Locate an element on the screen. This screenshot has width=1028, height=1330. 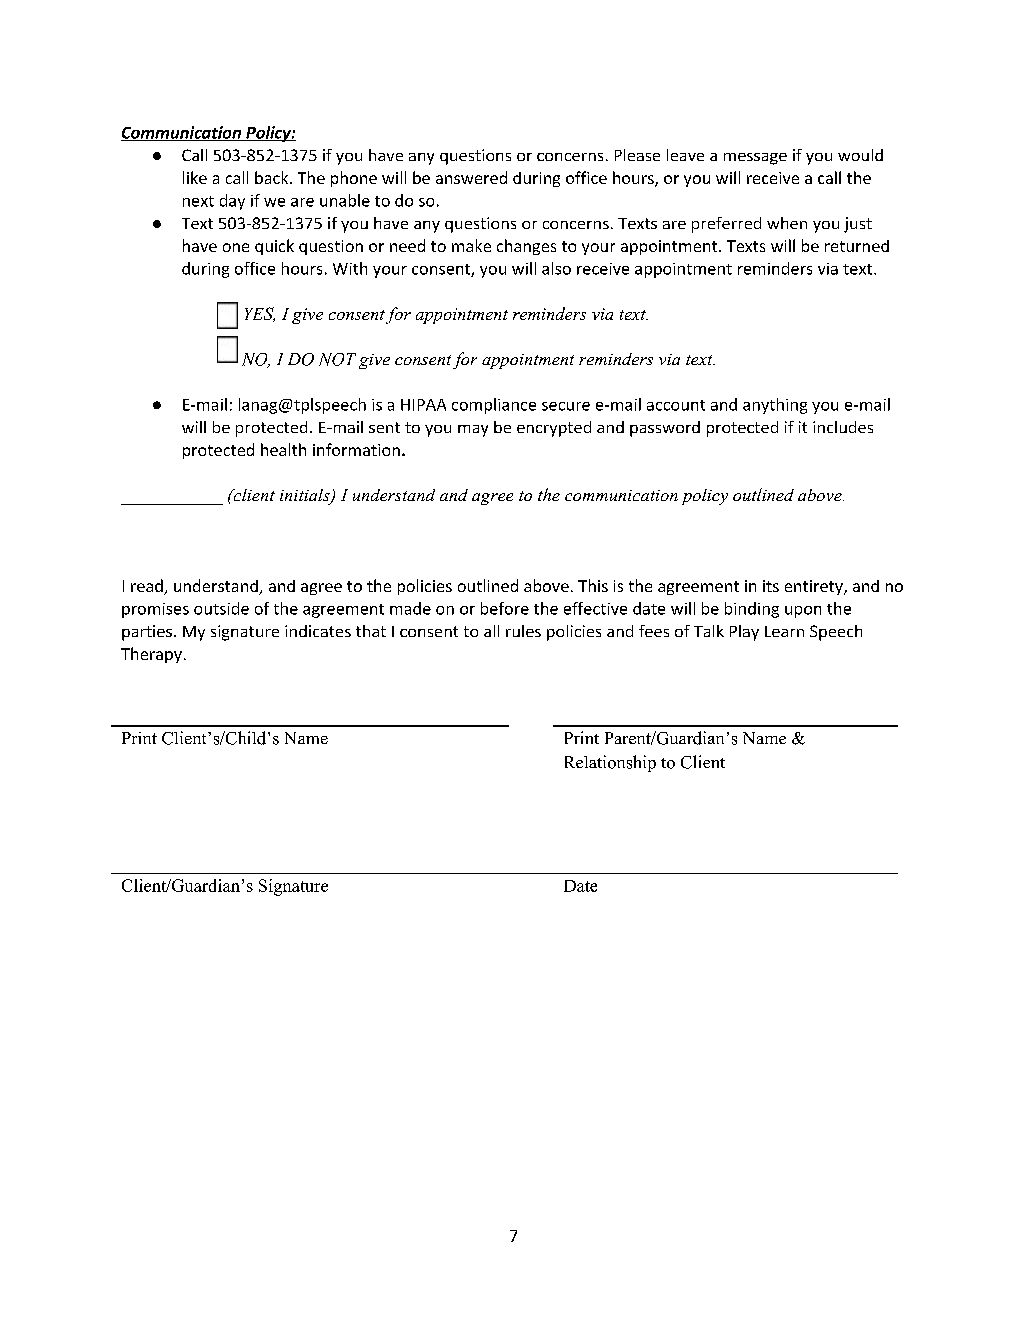
message is located at coordinates (755, 159).
